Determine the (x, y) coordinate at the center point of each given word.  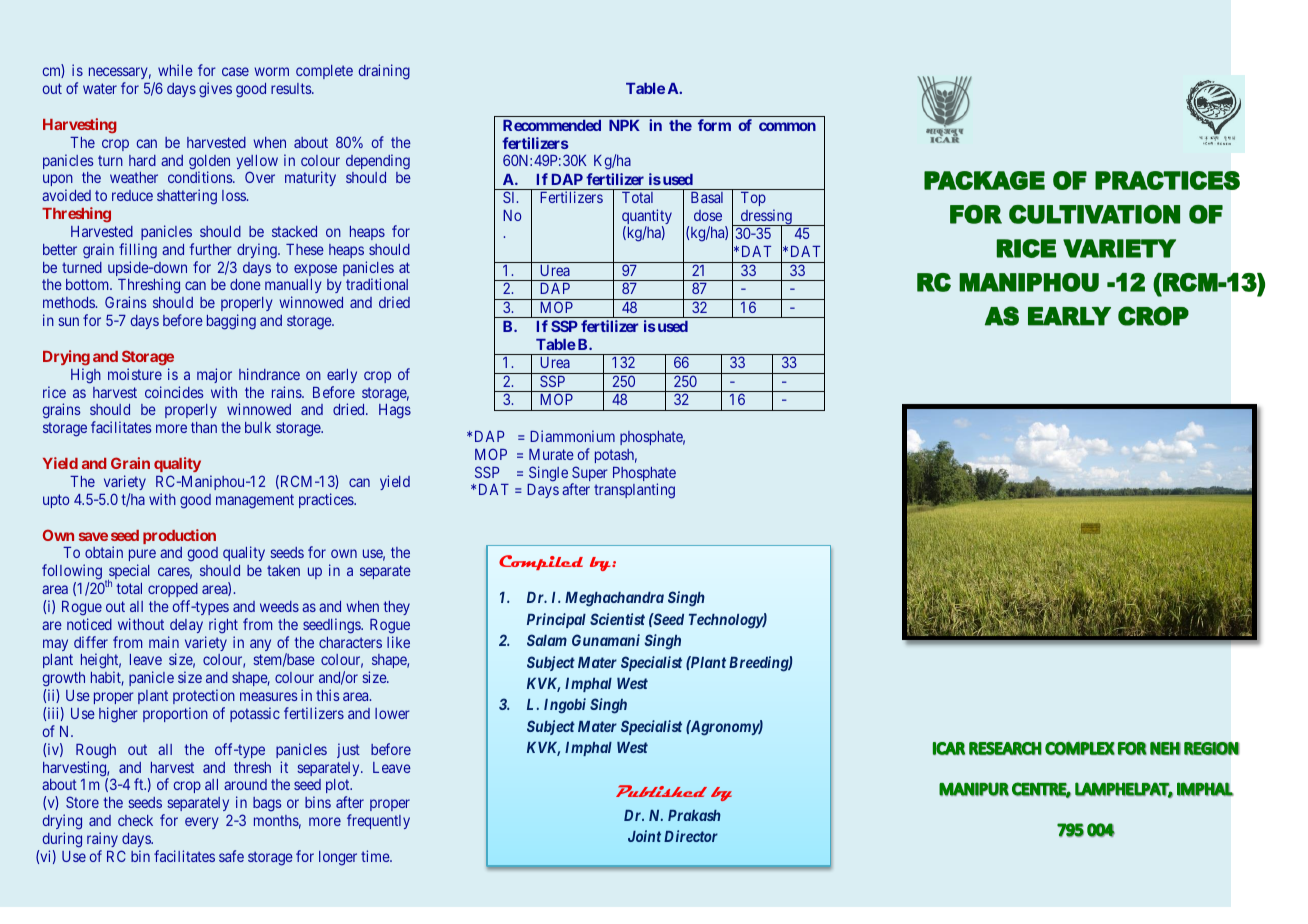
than (204, 427)
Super (589, 475)
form (714, 125)
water (100, 88)
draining (384, 72)
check (135, 820)
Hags (395, 411)
